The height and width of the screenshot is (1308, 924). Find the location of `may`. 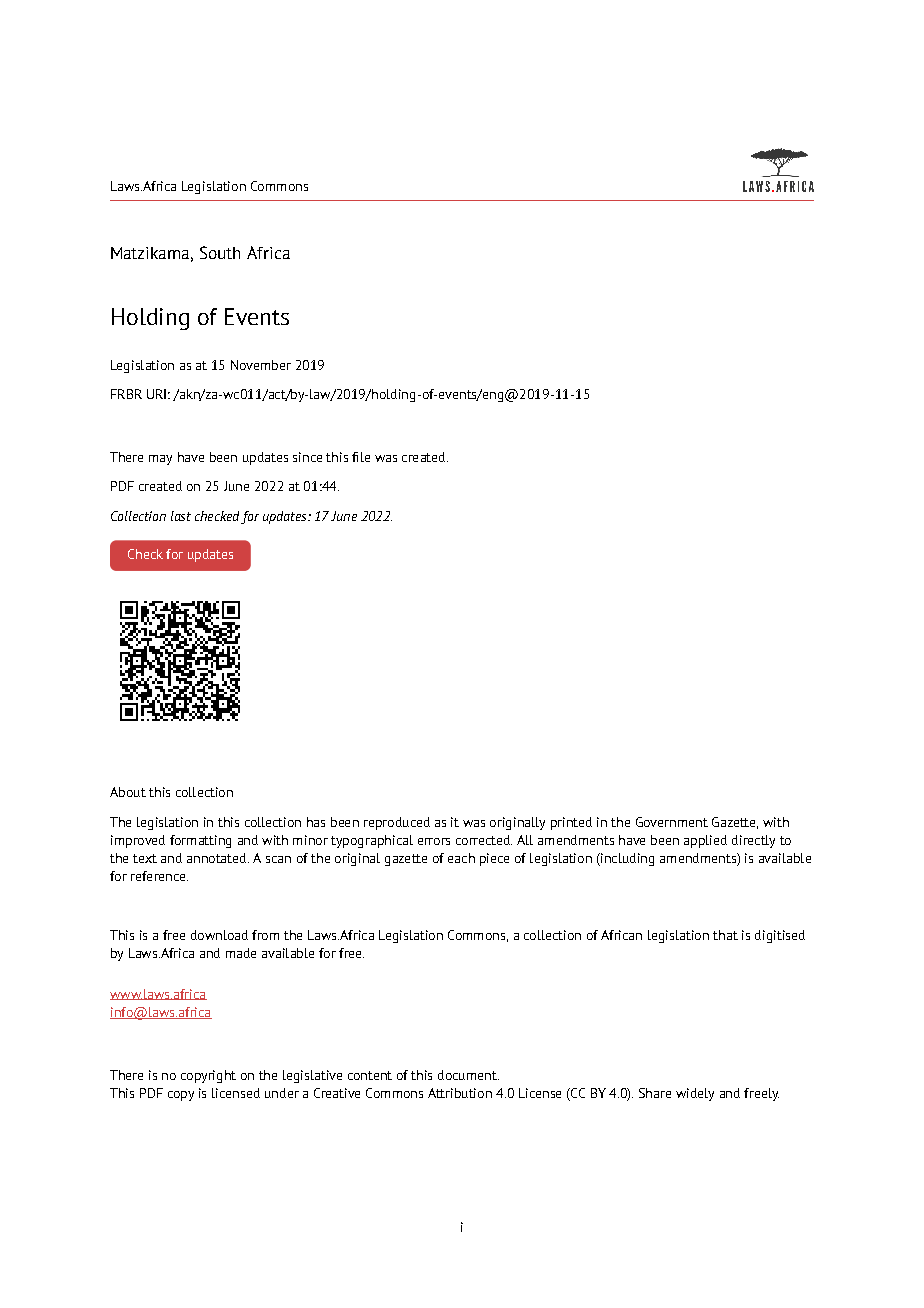

may is located at coordinates (160, 460).
